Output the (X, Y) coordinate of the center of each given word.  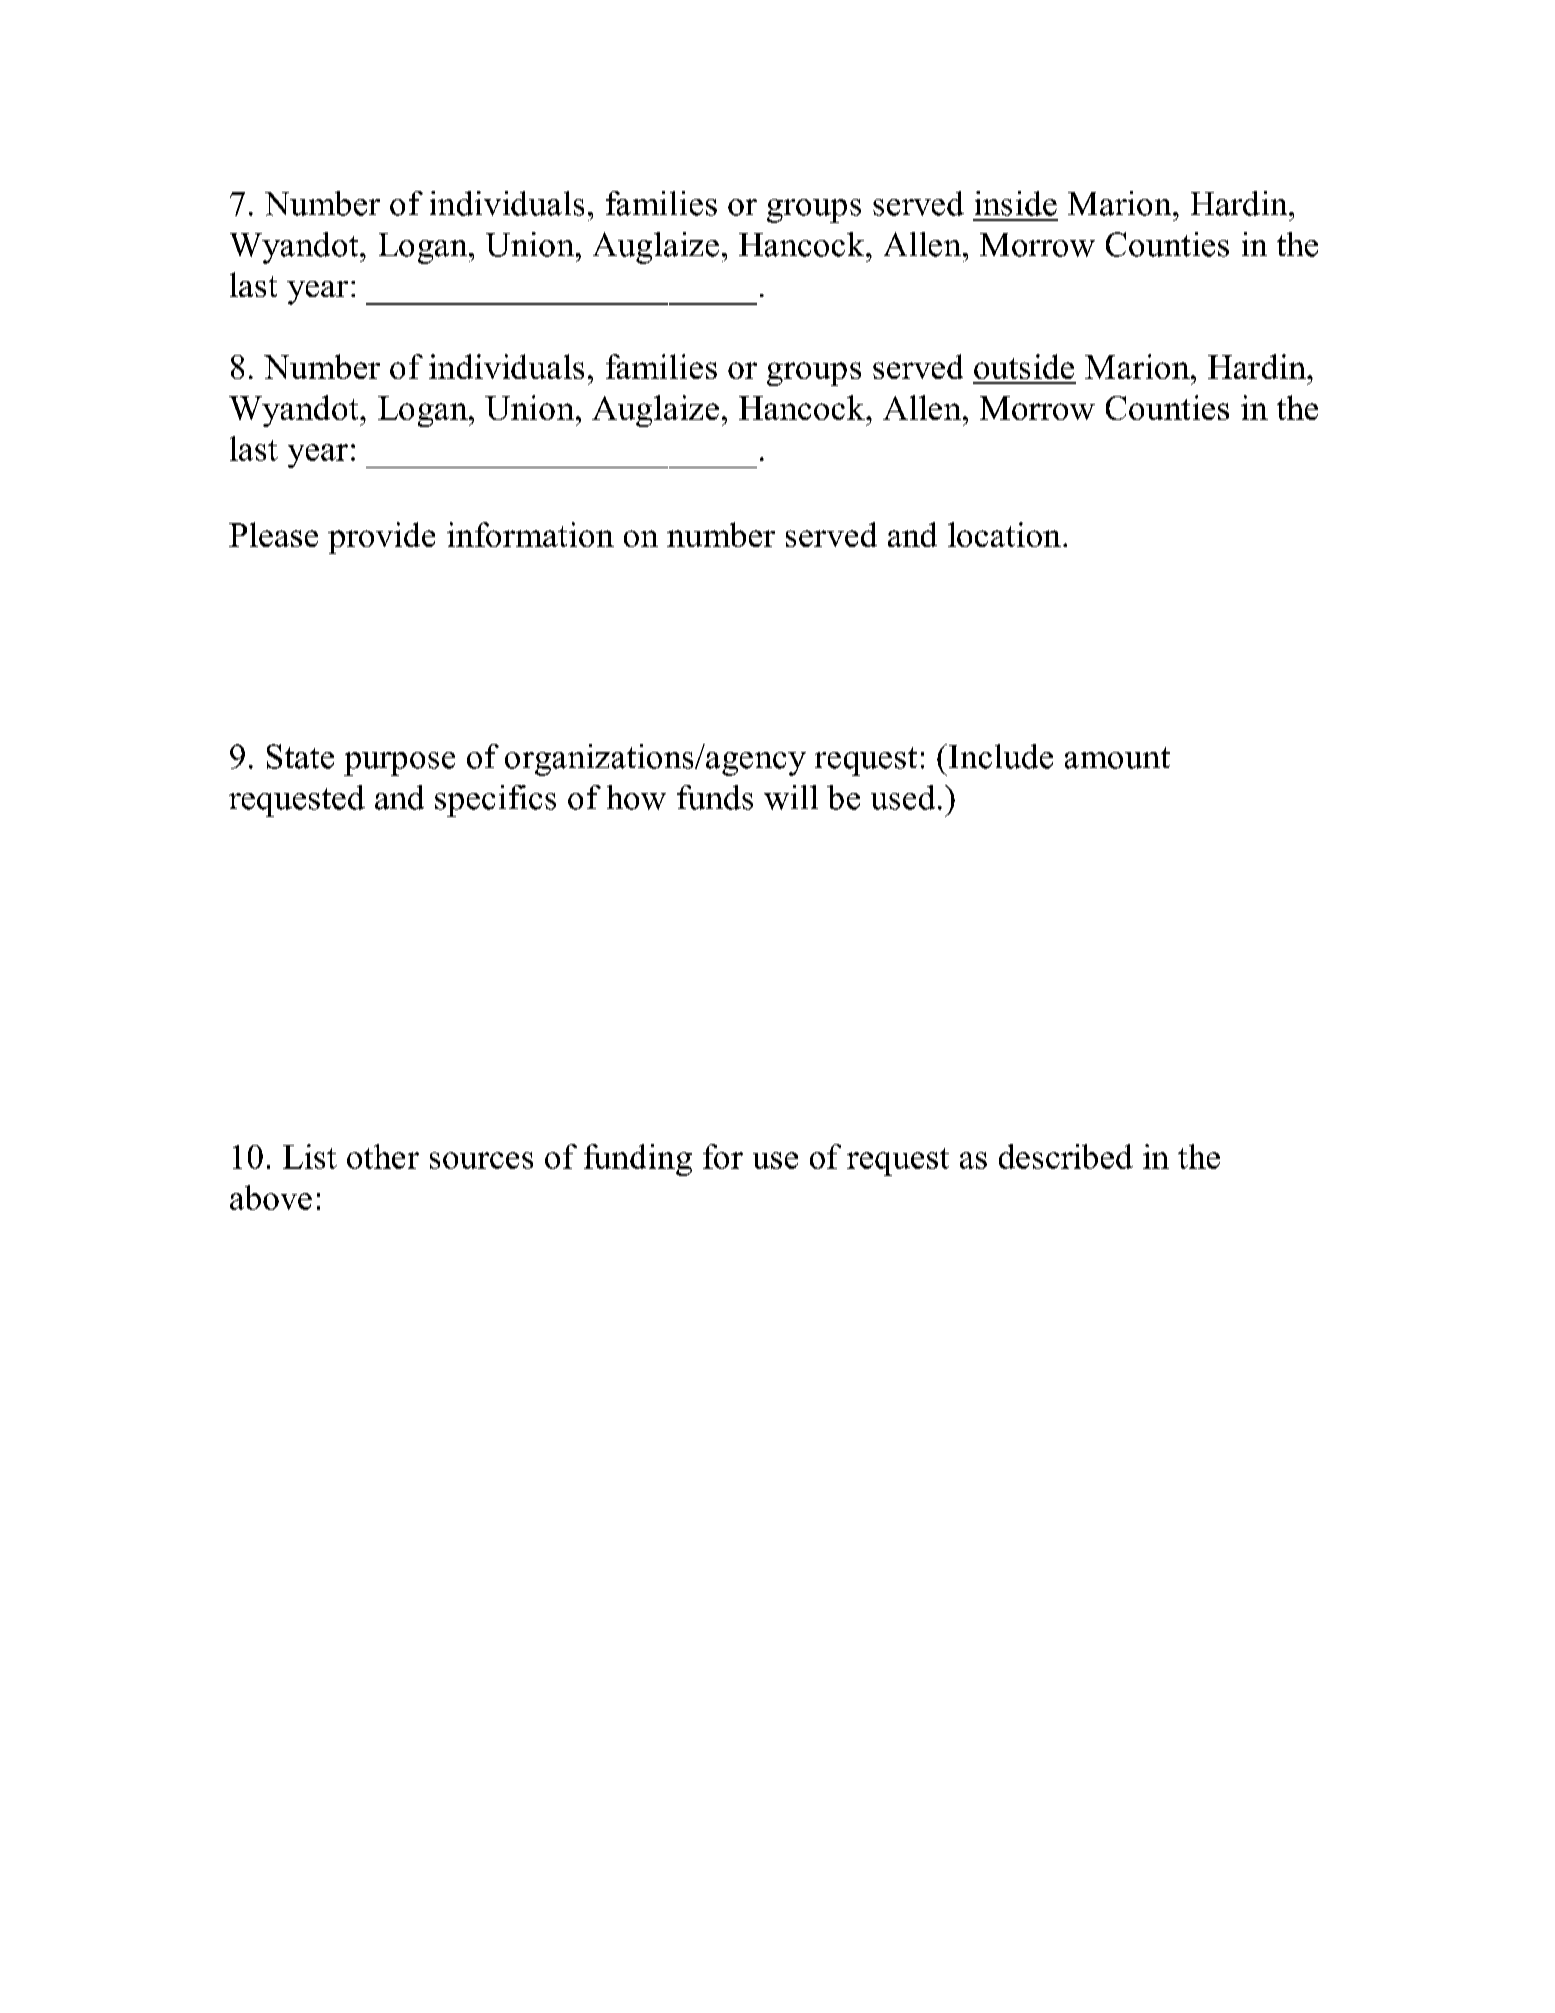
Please (273, 534)
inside (1016, 203)
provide (381, 538)
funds (715, 797)
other (383, 1156)
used (903, 797)
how (636, 797)
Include (1001, 756)
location (1004, 534)
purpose (399, 764)
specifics (495, 801)
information (530, 534)
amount (1117, 758)
